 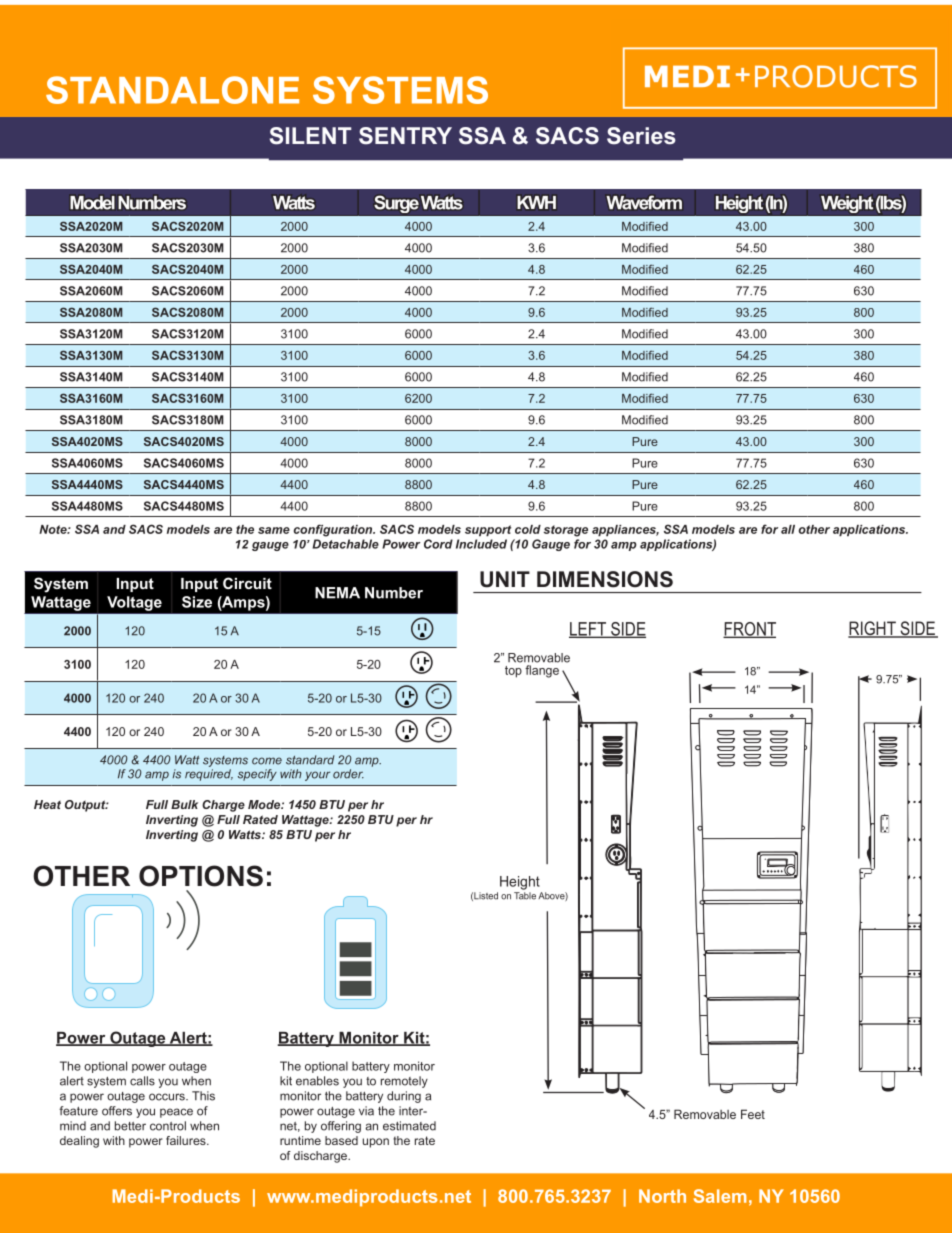 What do you see at coordinates (566, 531) in the screenshot?
I see `storage` at bounding box center [566, 531].
